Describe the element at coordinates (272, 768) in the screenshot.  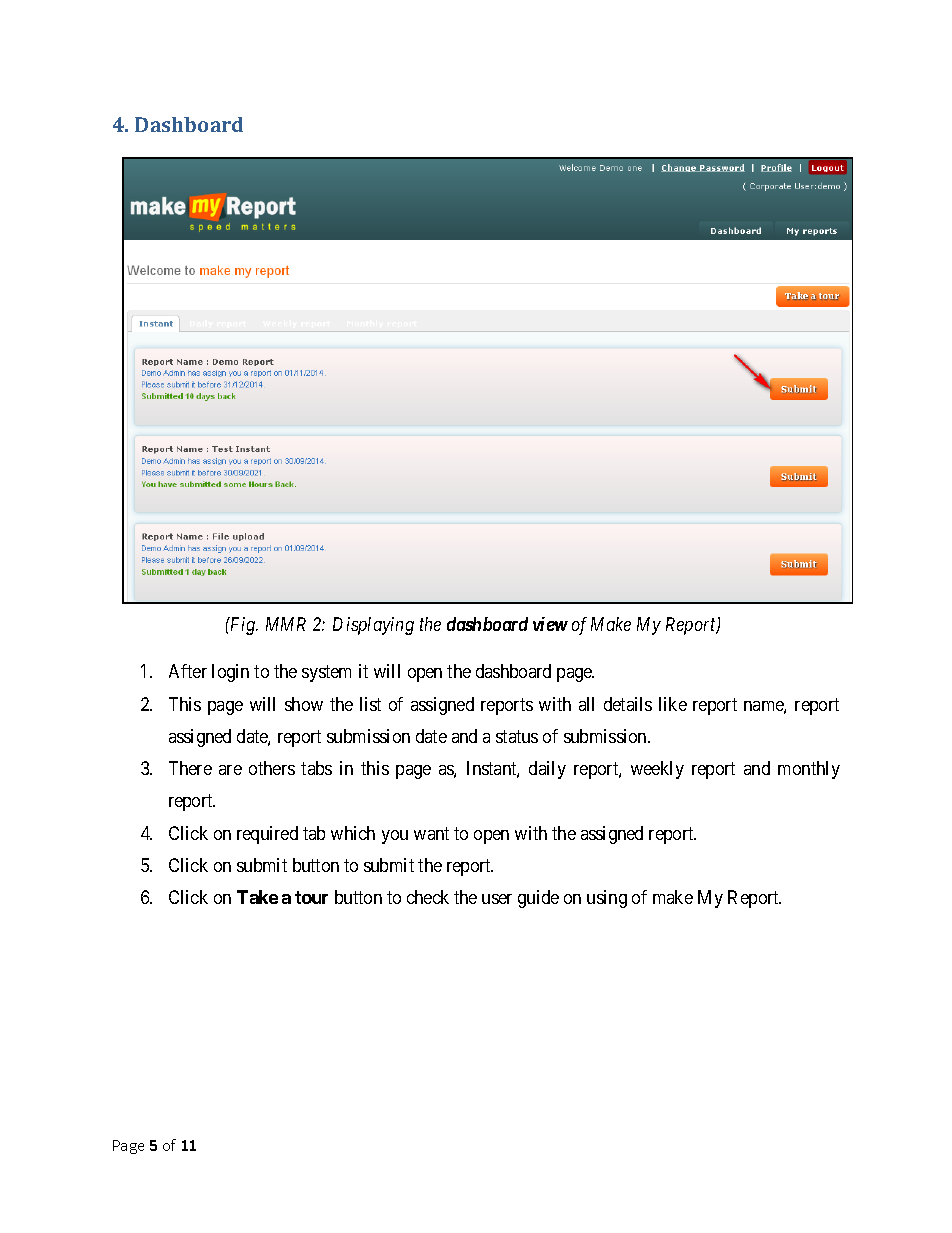
I see `others` at that location.
